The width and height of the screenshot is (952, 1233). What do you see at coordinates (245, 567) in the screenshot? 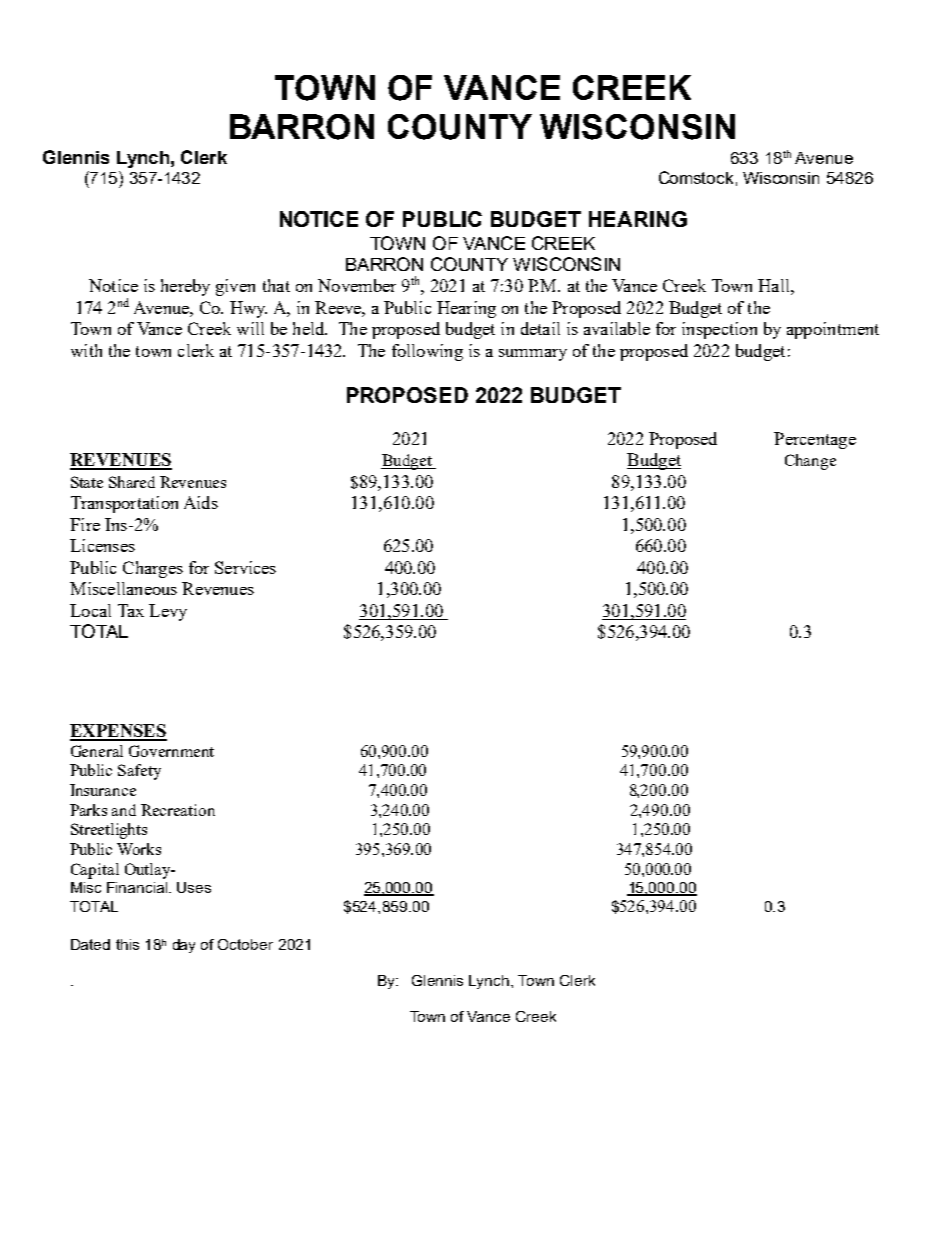
I see `Services` at bounding box center [245, 567].
